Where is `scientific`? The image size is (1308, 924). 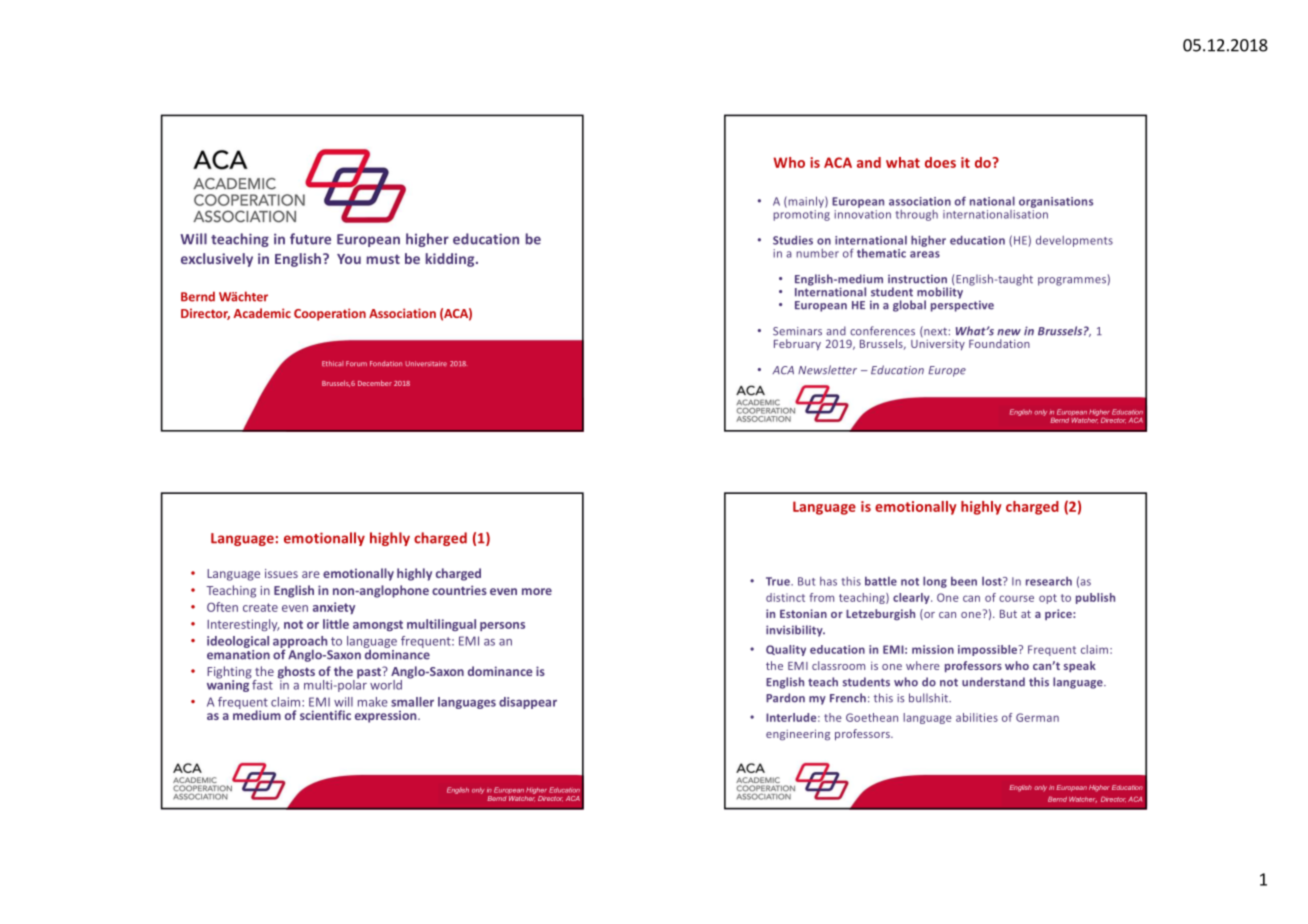
scientific is located at coordinates (325, 715).
